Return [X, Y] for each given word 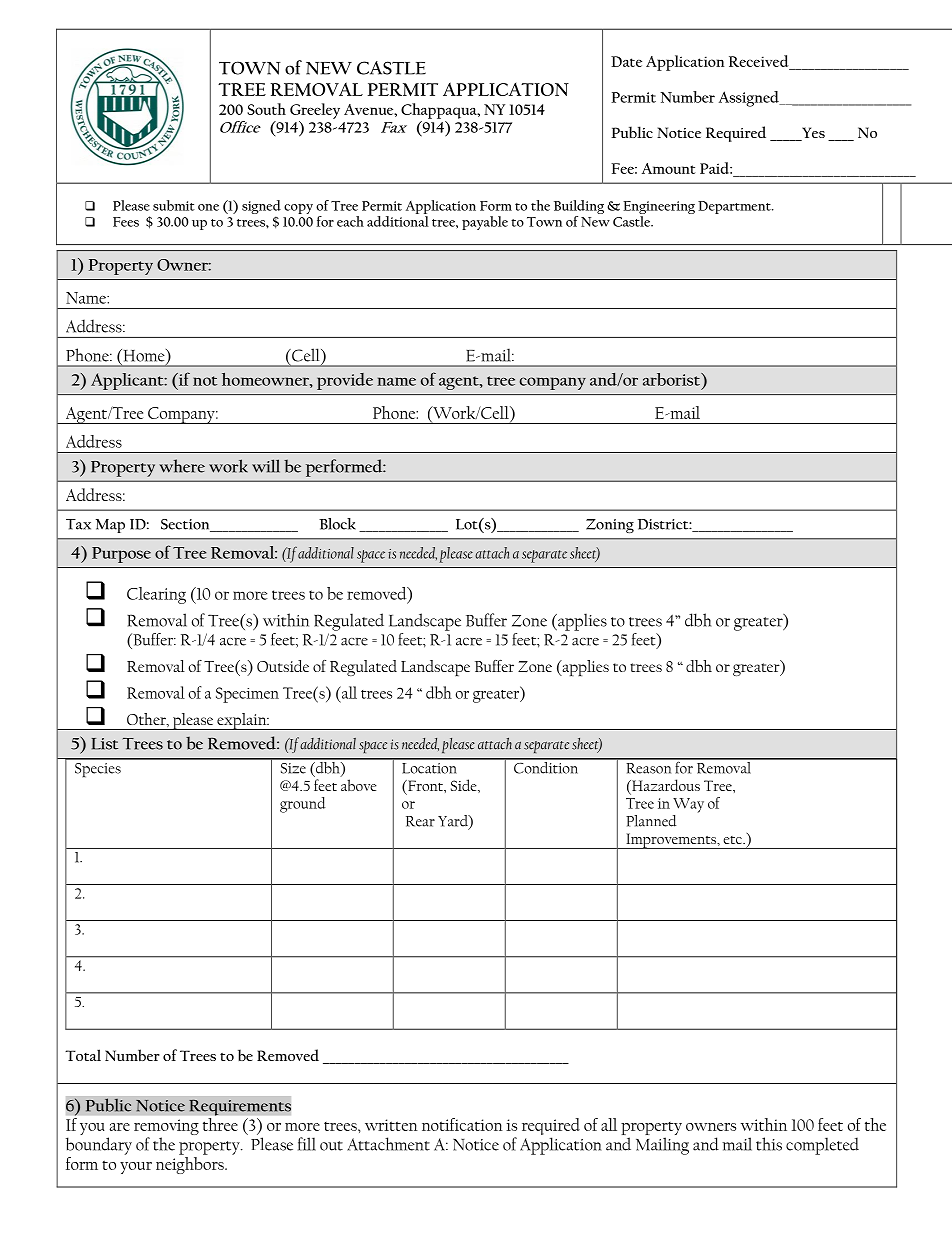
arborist [672, 379]
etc [734, 840]
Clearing [156, 595]
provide [345, 381]
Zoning [610, 526]
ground [303, 805]
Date [626, 61]
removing [166, 1128]
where [182, 466]
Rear [420, 821]
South [266, 109]
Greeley [315, 111]
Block [337, 524]
